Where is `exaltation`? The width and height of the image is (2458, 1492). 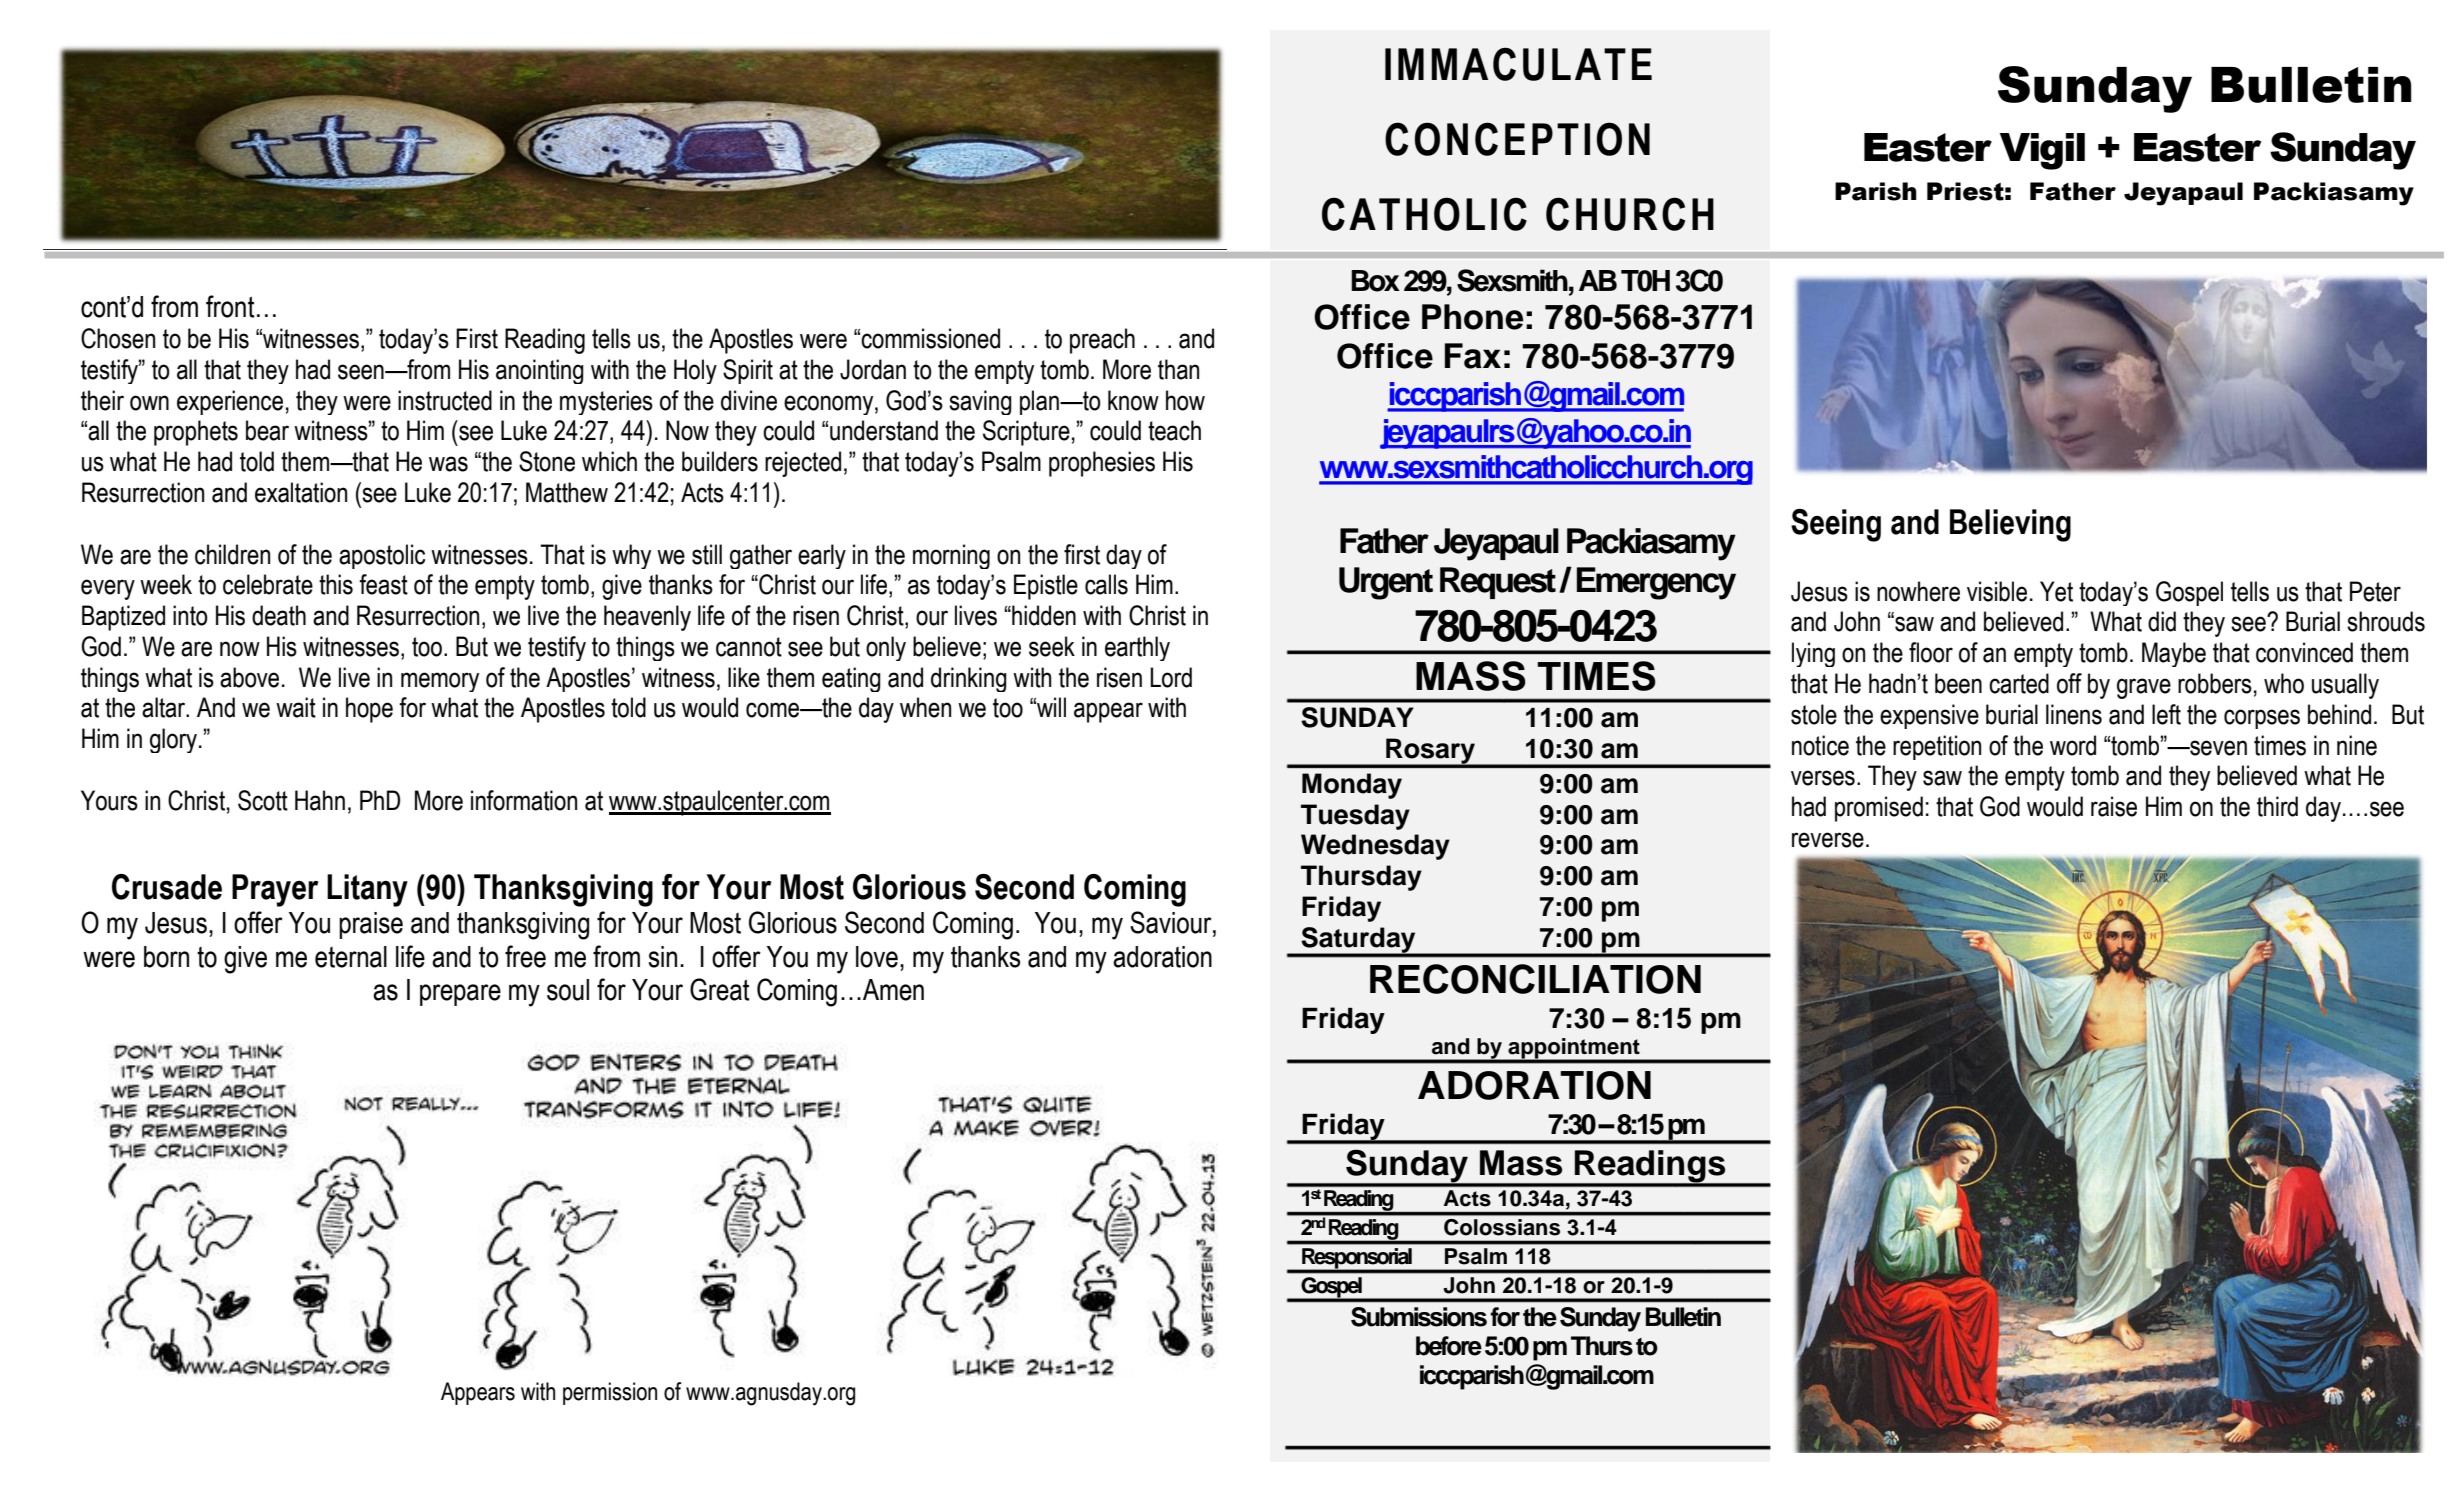 exaltation is located at coordinates (301, 492).
